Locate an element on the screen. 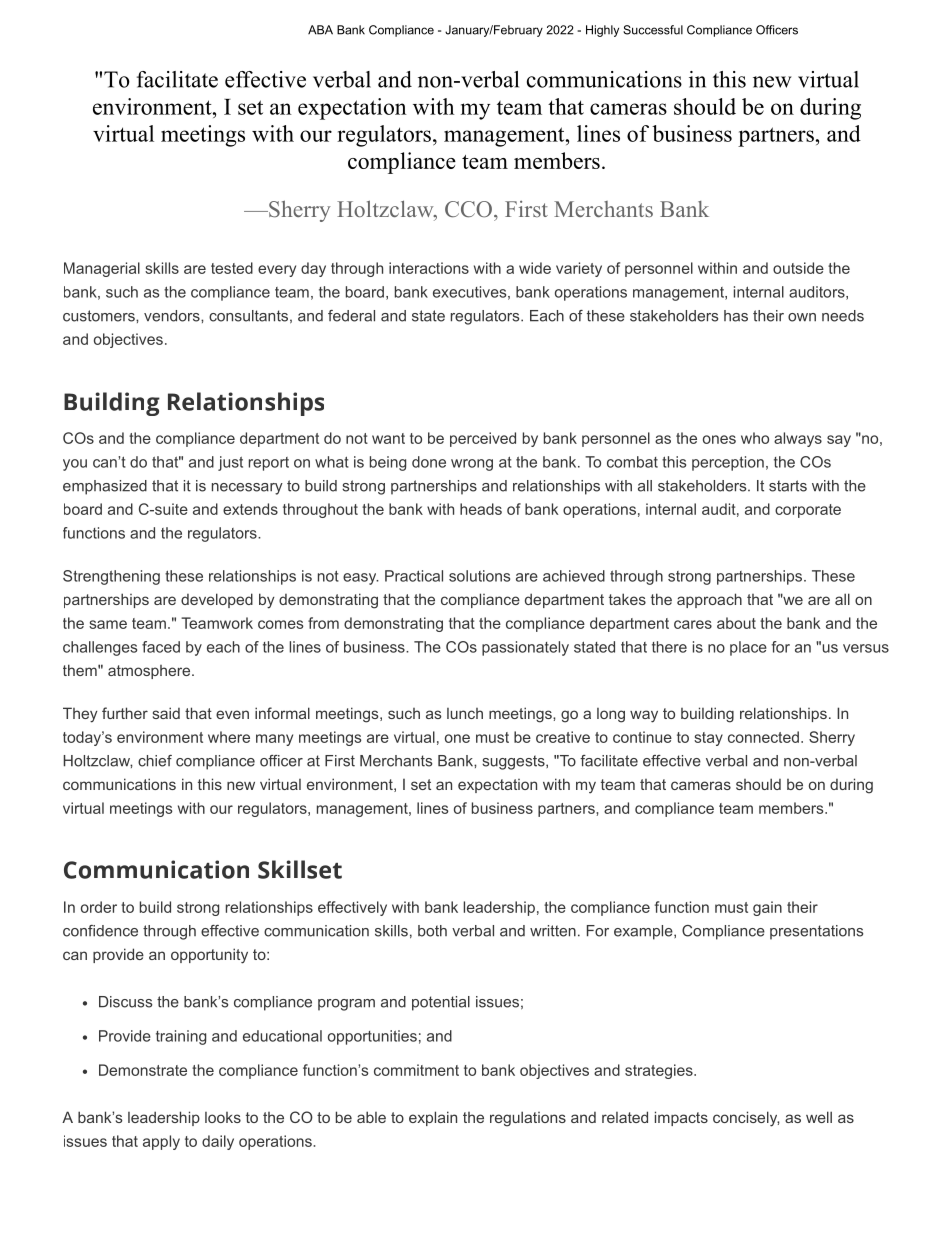  said is located at coordinates (166, 713).
